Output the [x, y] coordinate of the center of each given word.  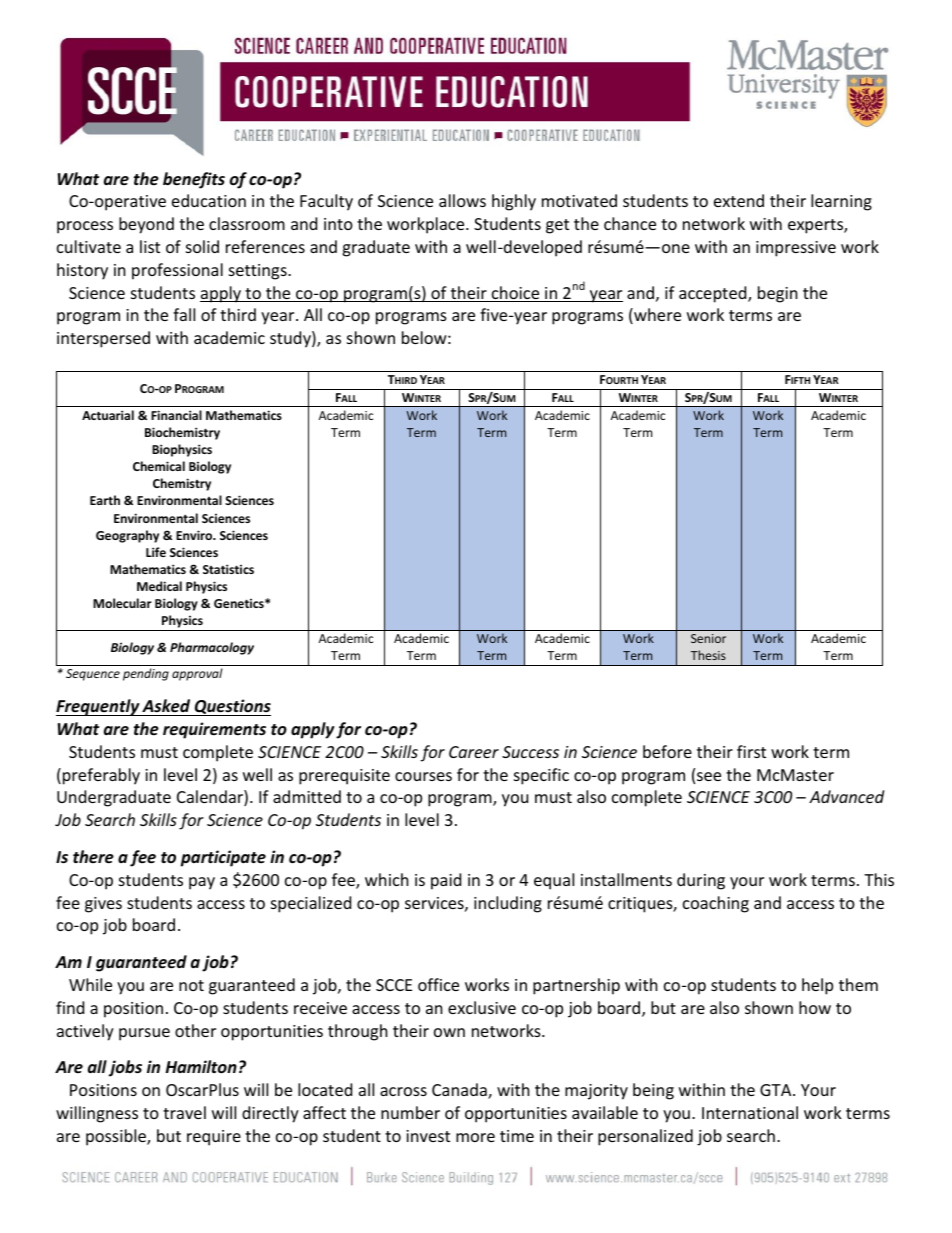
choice [515, 294]
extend [739, 200]
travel [184, 1112]
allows [462, 200]
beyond [146, 225]
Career [474, 752]
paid [446, 881]
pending [146, 674]
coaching [716, 904]
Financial [176, 415]
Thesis [708, 655]
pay [202, 883]
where [656, 316]
